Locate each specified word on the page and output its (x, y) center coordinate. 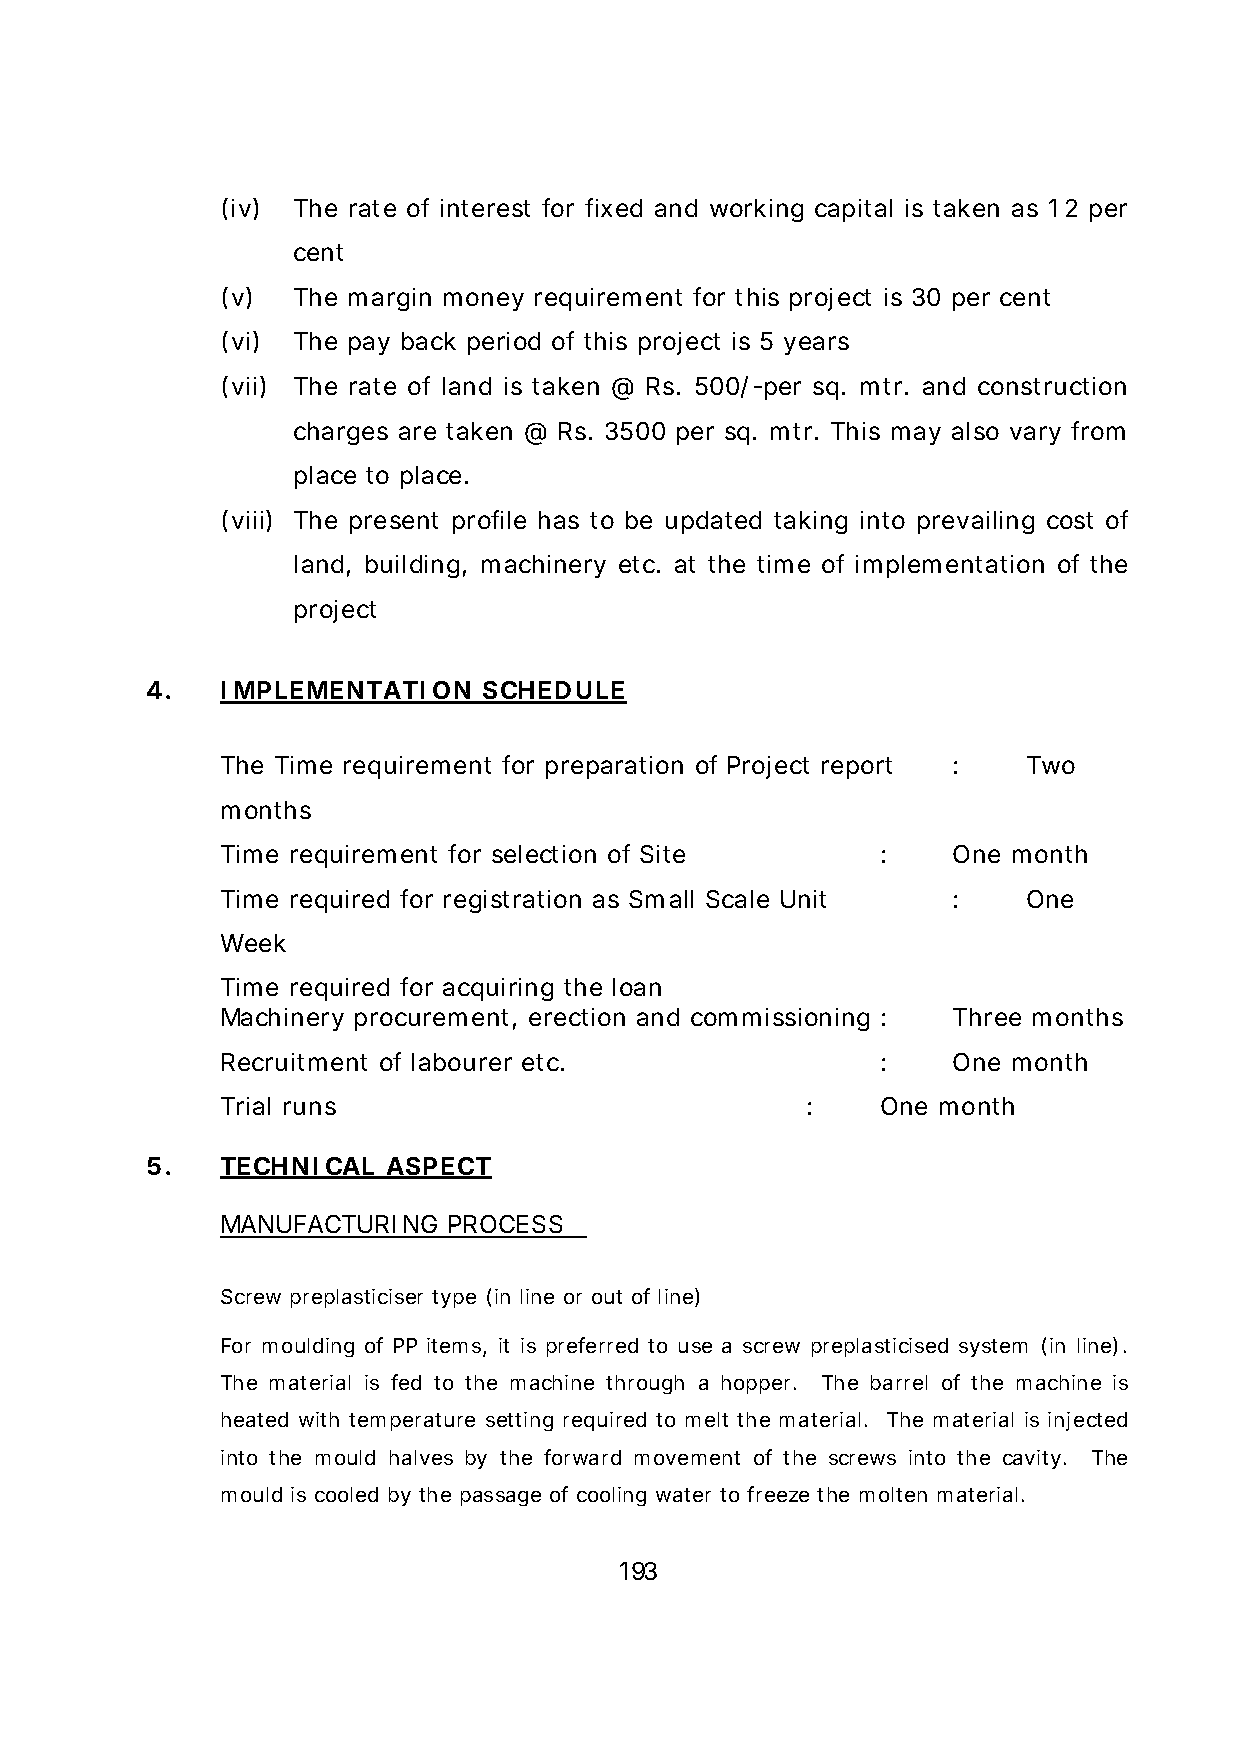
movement (687, 1458)
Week (253, 943)
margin (390, 299)
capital (853, 210)
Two (1051, 765)
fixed (613, 207)
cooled (346, 1494)
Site (662, 854)
